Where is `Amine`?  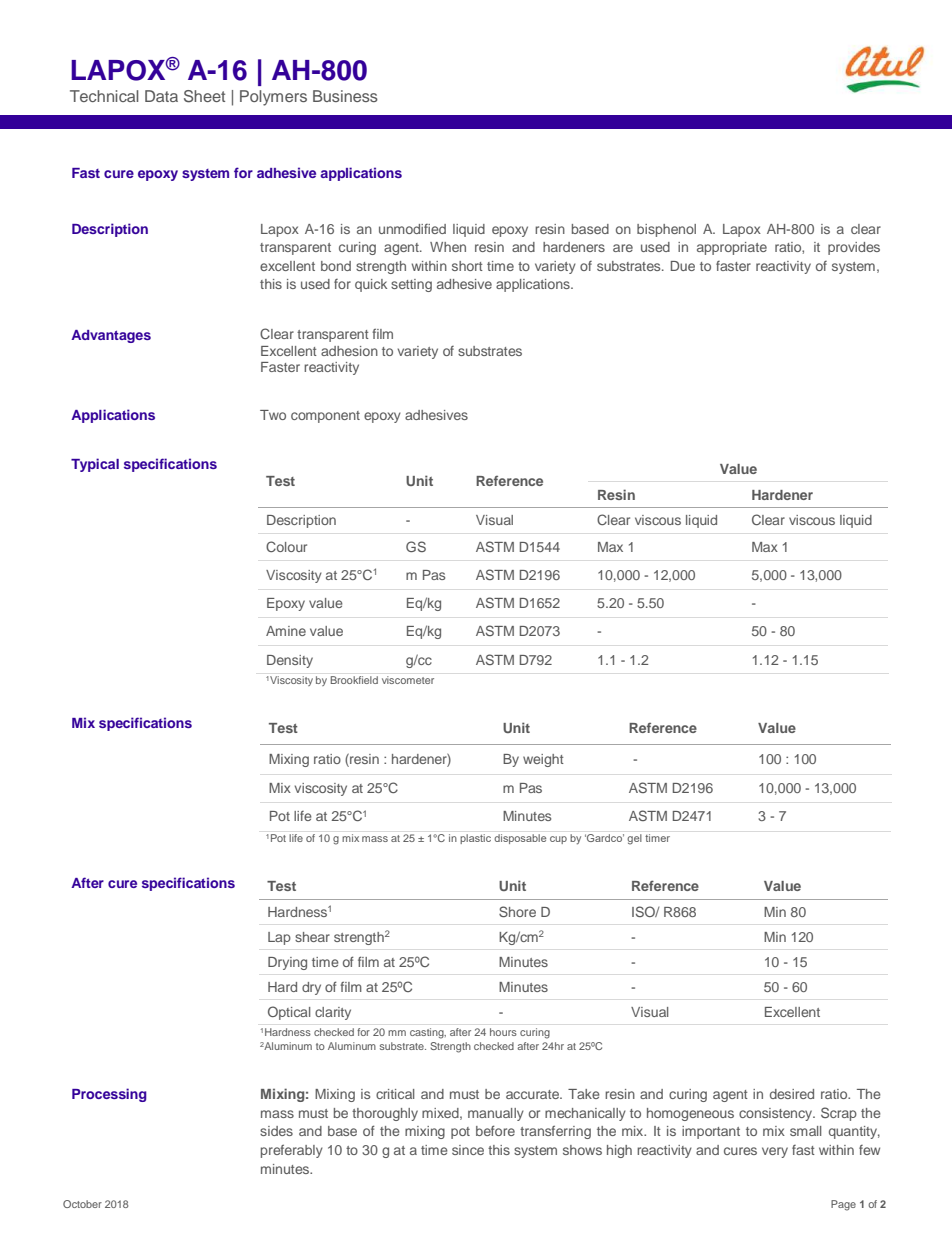 Amine is located at coordinates (286, 631).
